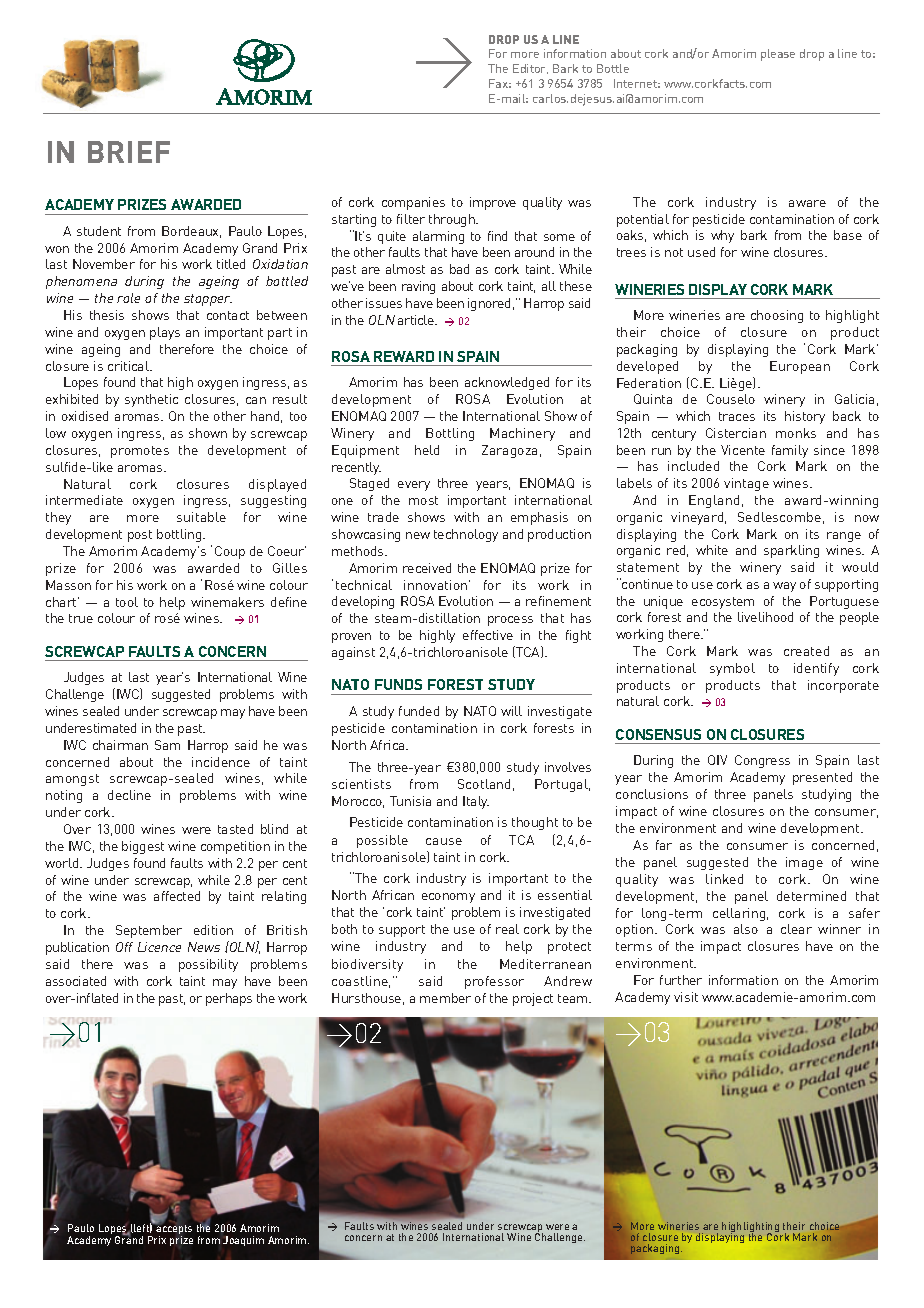 The height and width of the screenshot is (1308, 924). I want to click on biggest, so click(143, 847).
